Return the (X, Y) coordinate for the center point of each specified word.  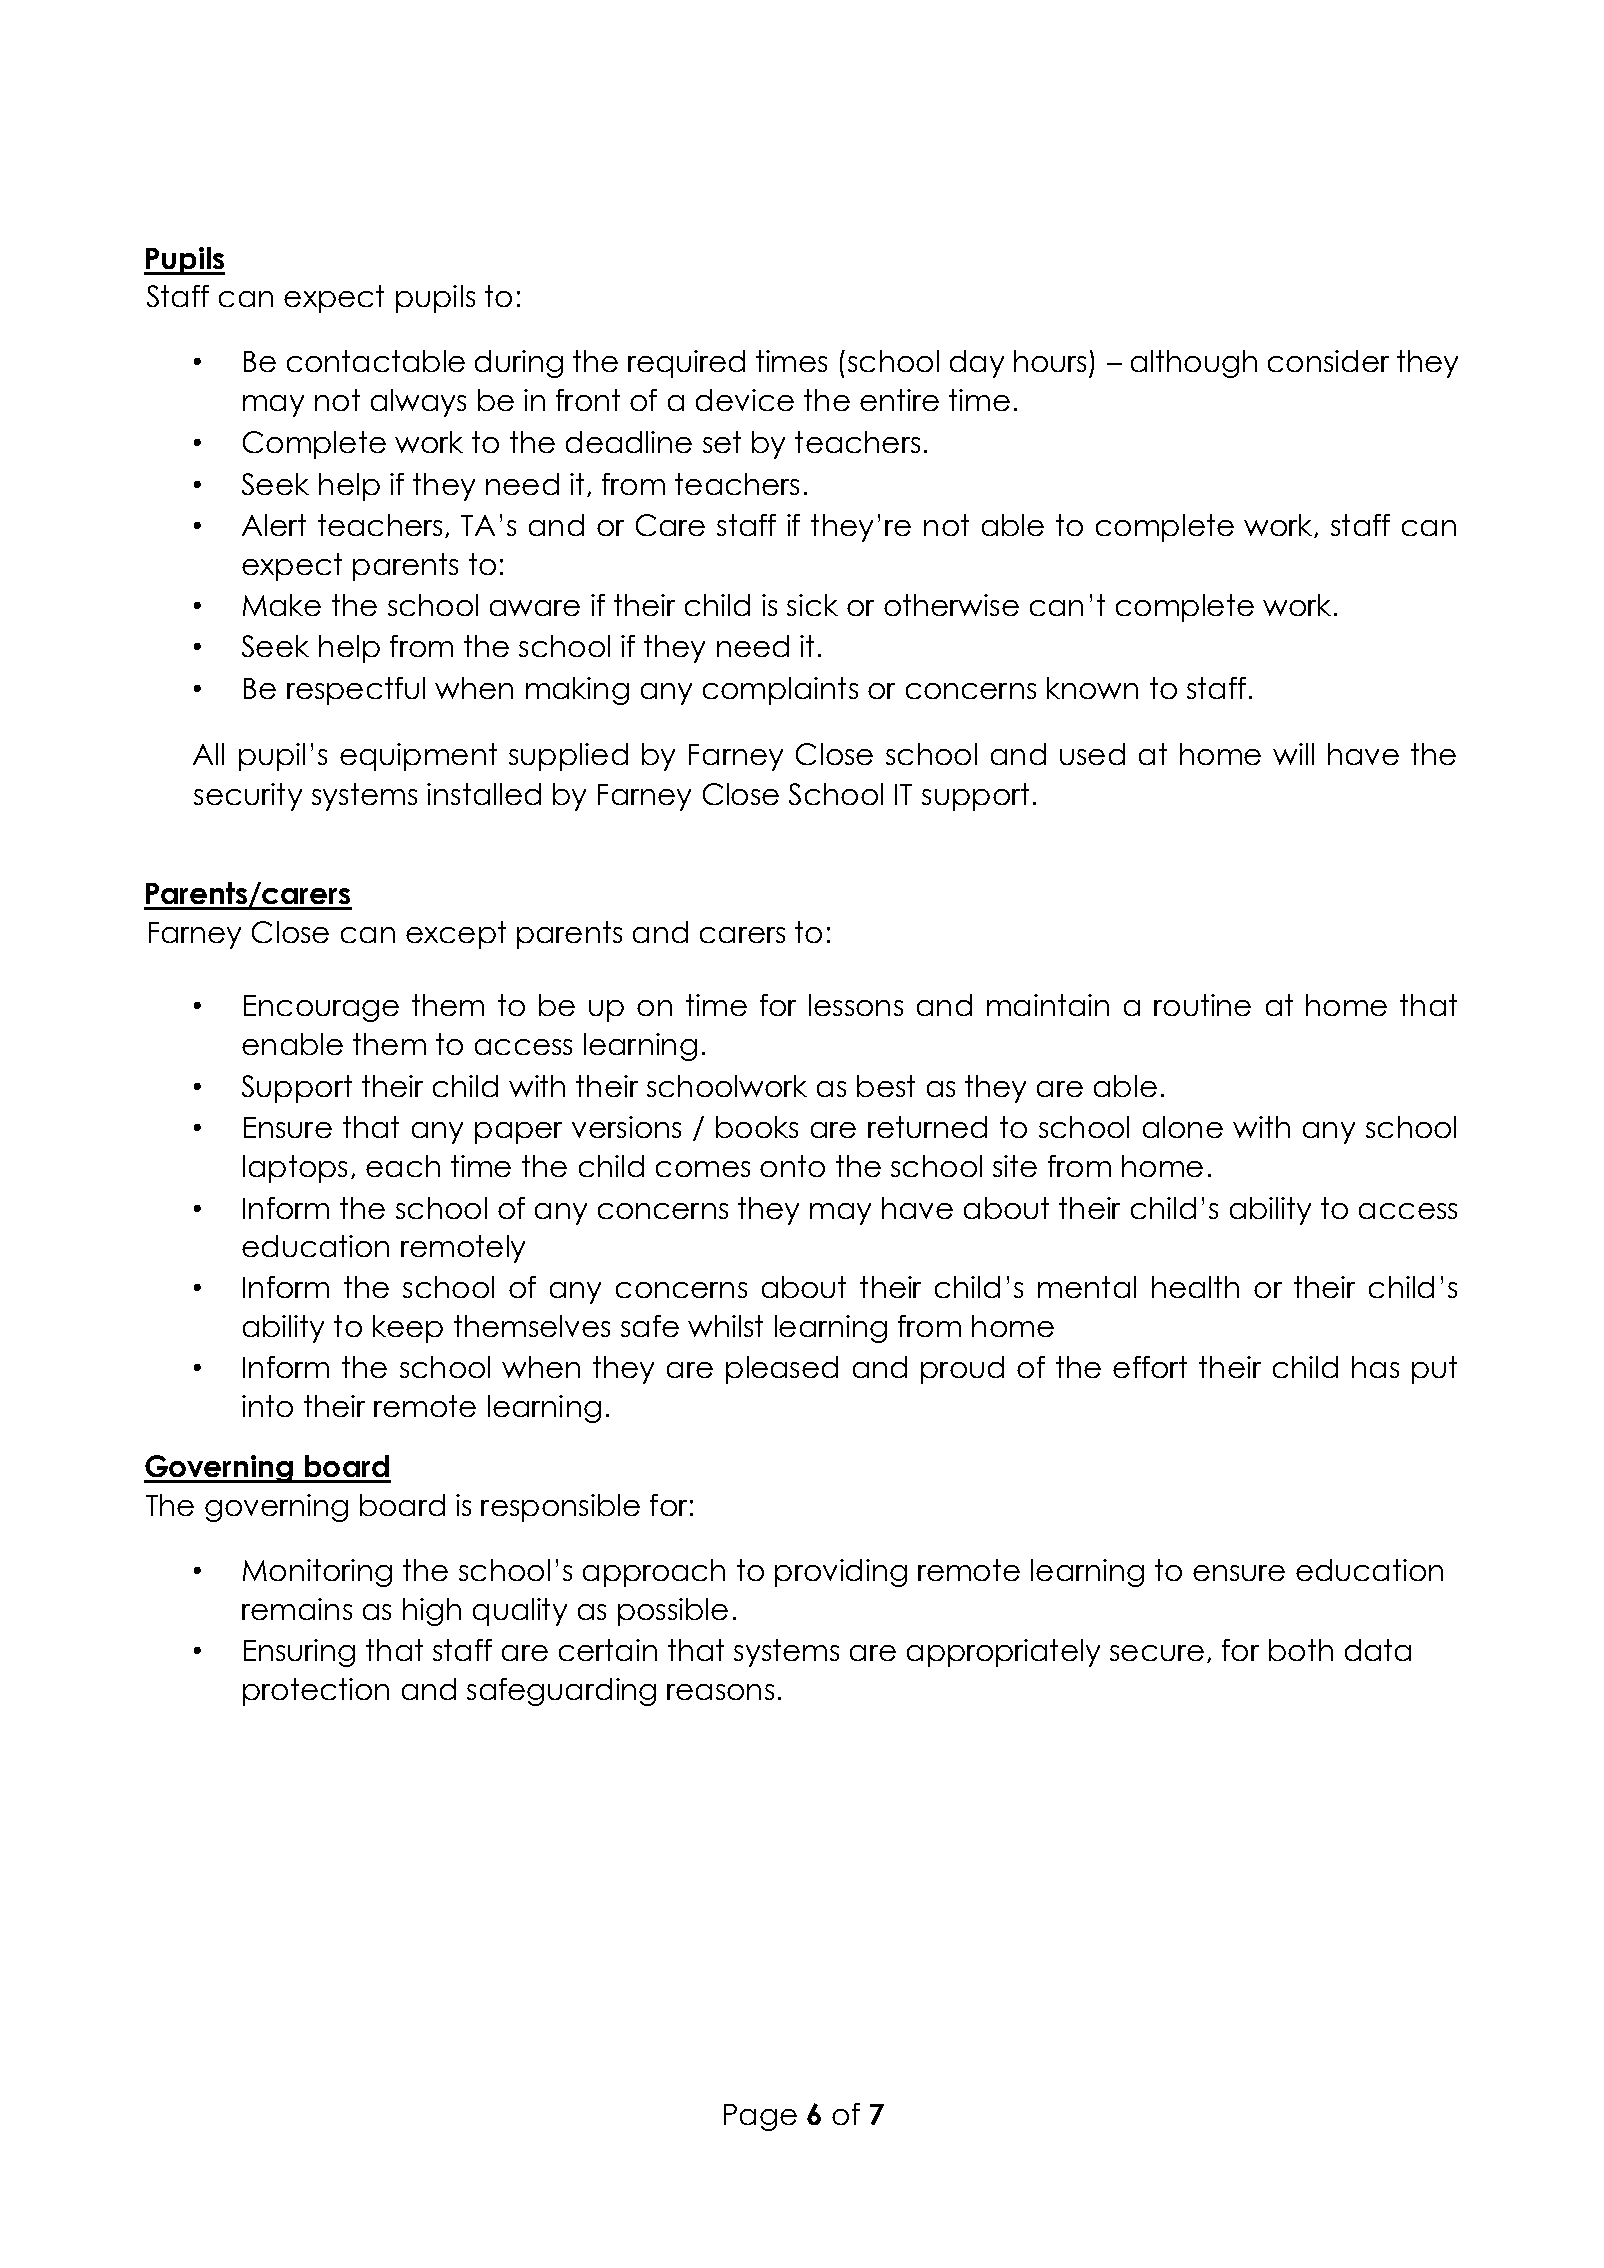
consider (1328, 361)
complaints (780, 691)
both (1301, 1650)
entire (899, 400)
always (418, 403)
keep (408, 1329)
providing (841, 1573)
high (432, 1612)
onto (792, 1166)
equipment (418, 757)
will (1293, 754)
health (1195, 1287)
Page (760, 2117)
